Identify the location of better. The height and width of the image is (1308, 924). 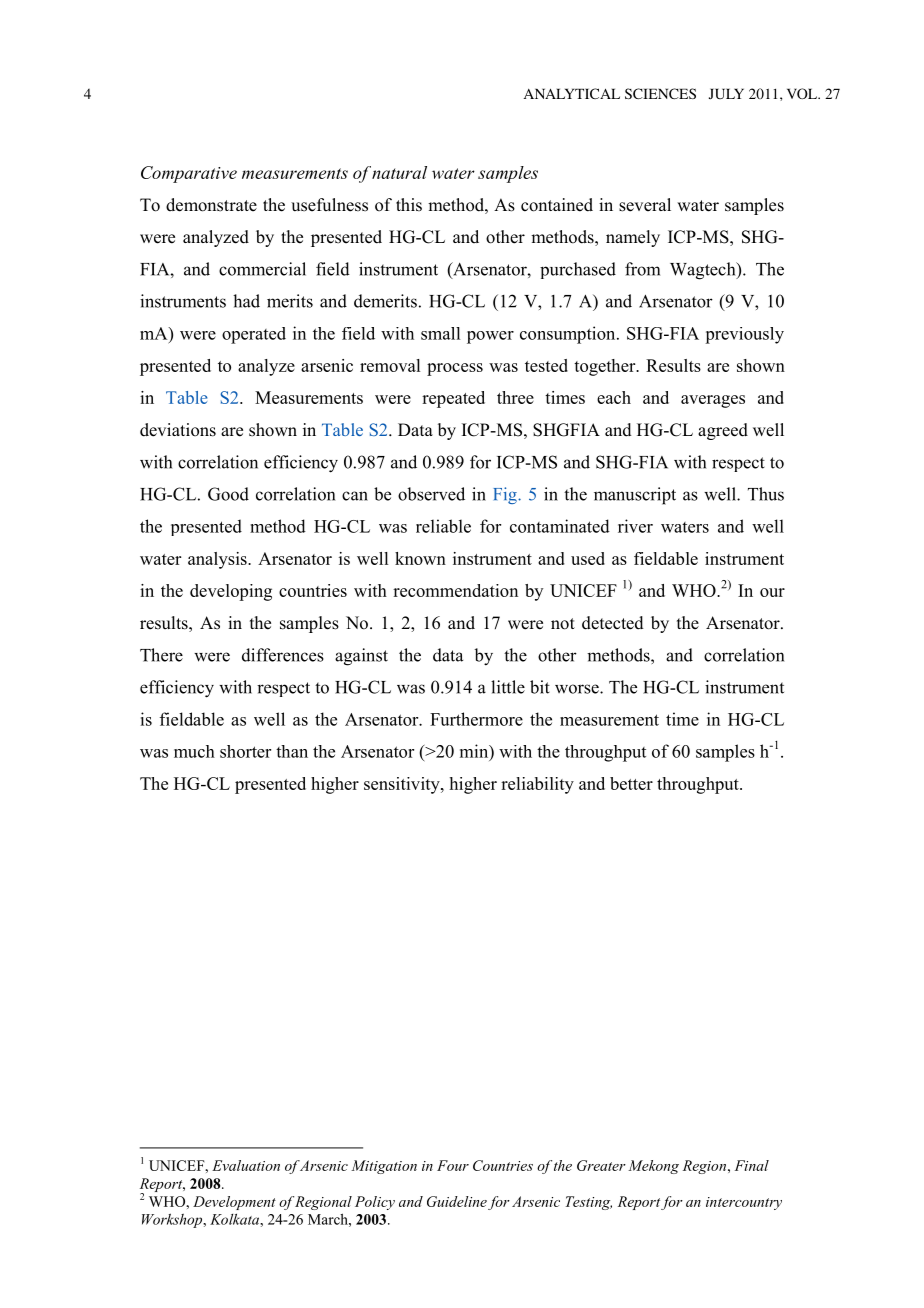
(631, 783).
